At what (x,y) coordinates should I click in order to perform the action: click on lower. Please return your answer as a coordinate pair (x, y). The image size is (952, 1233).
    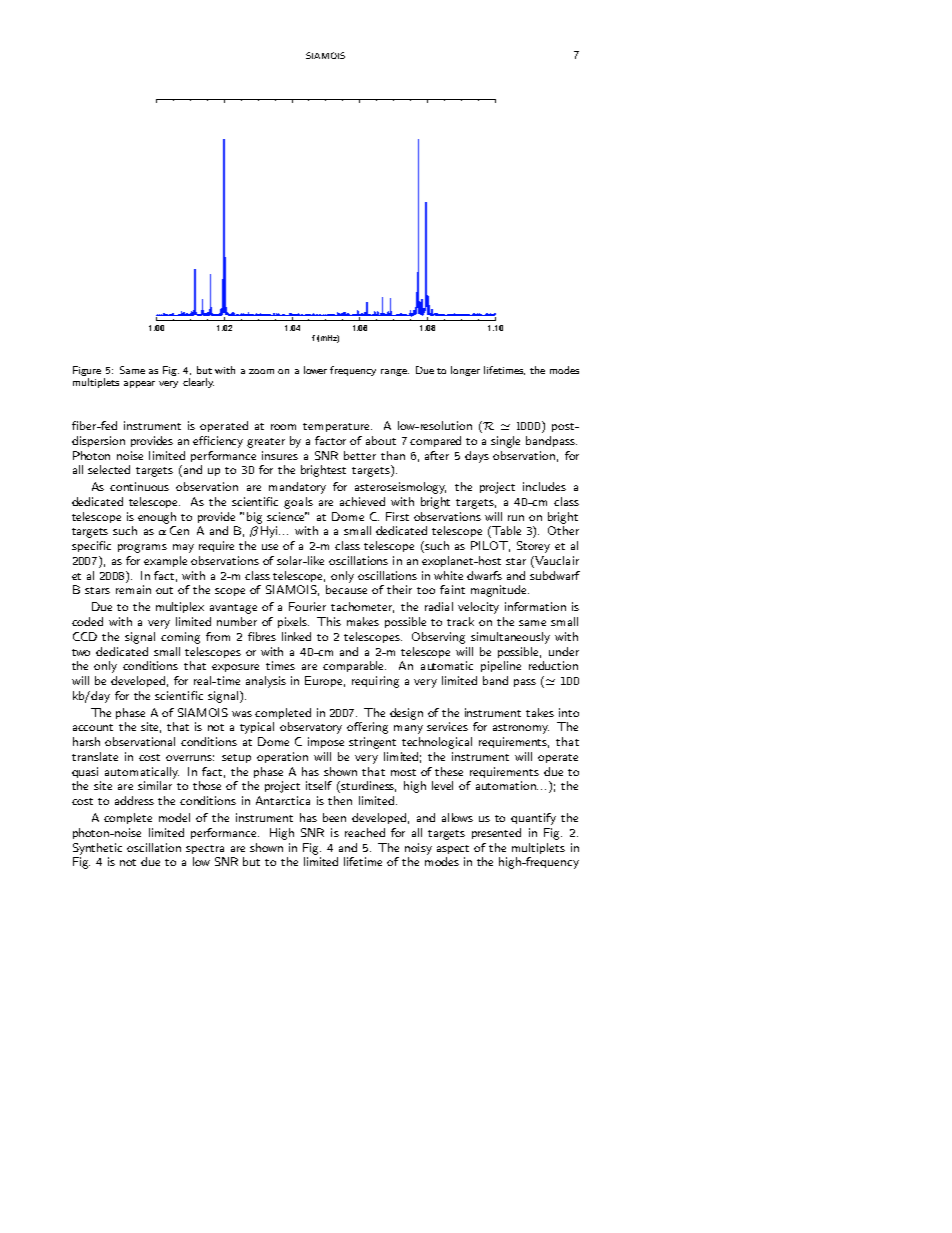
    Looking at the image, I should click on (315, 370).
